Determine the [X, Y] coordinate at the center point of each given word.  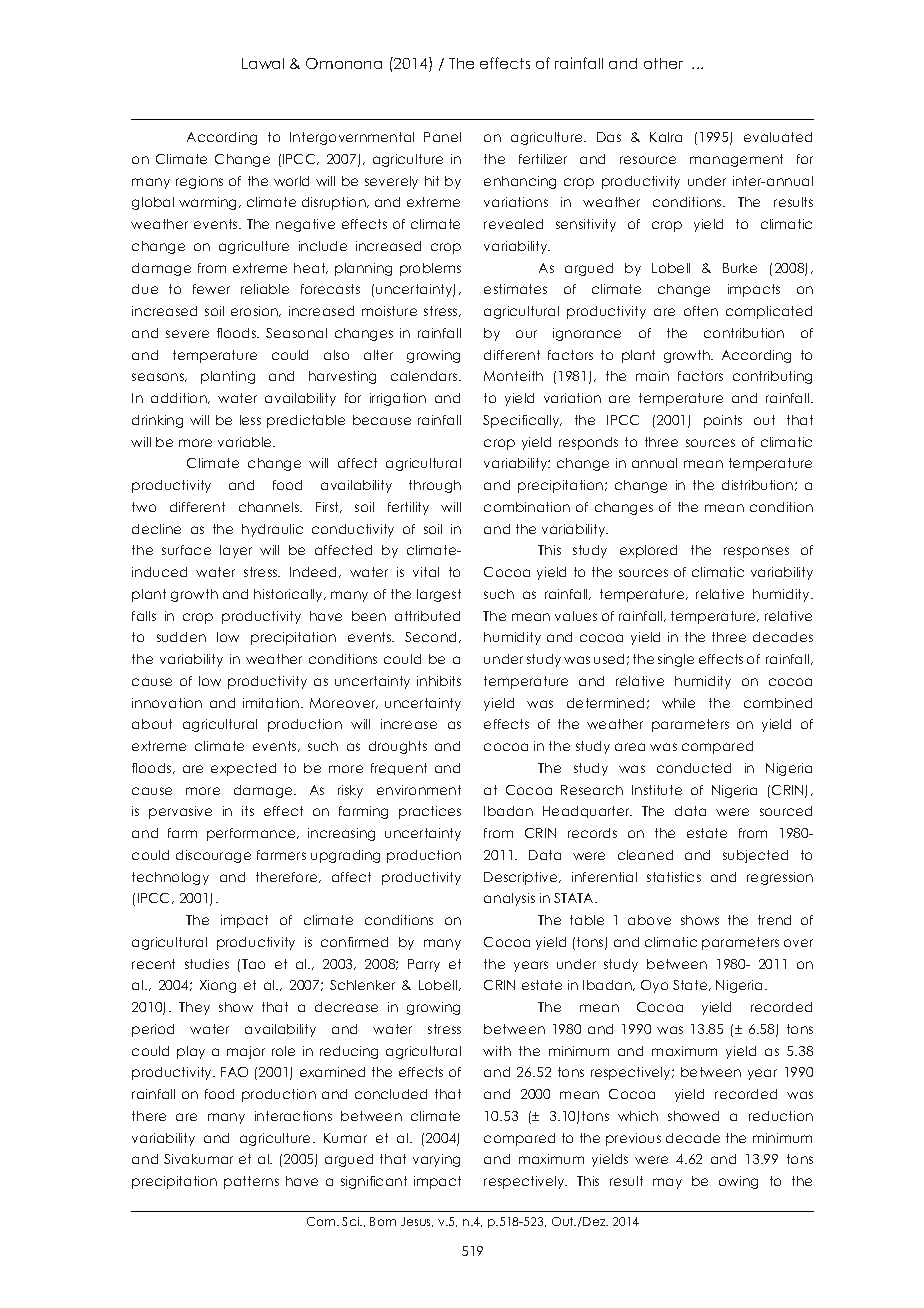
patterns [251, 1182]
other [663, 63]
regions [199, 182]
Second [432, 637]
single [676, 660]
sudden [181, 637]
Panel [442, 137]
